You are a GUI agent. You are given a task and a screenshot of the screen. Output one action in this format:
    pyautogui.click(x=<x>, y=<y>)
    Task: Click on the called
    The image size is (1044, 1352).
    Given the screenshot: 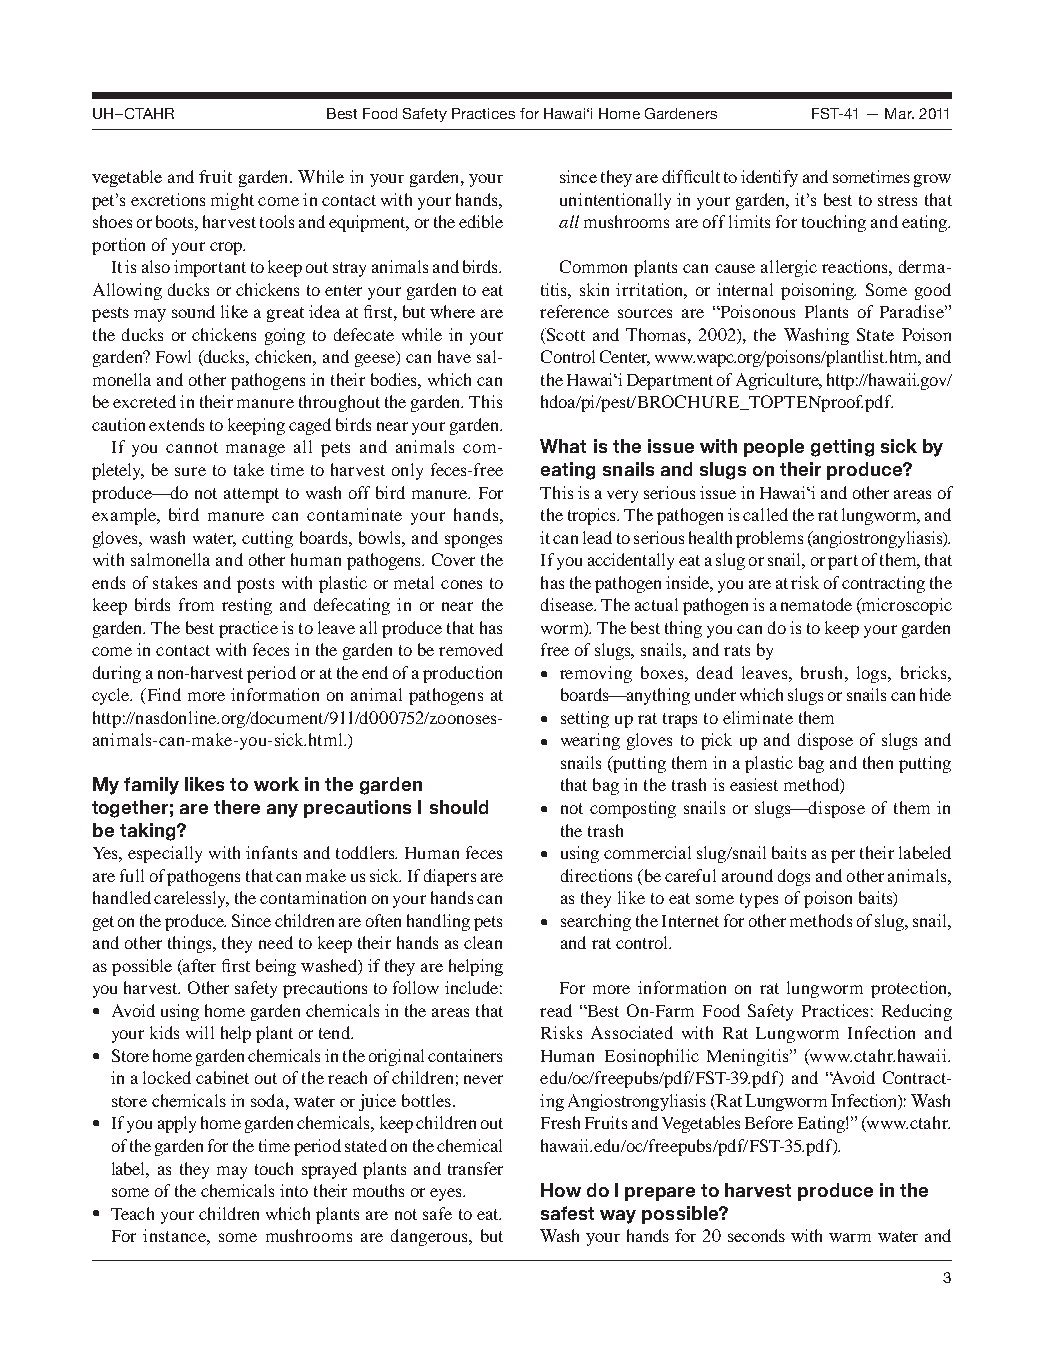 What is the action you would take?
    pyautogui.click(x=765, y=514)
